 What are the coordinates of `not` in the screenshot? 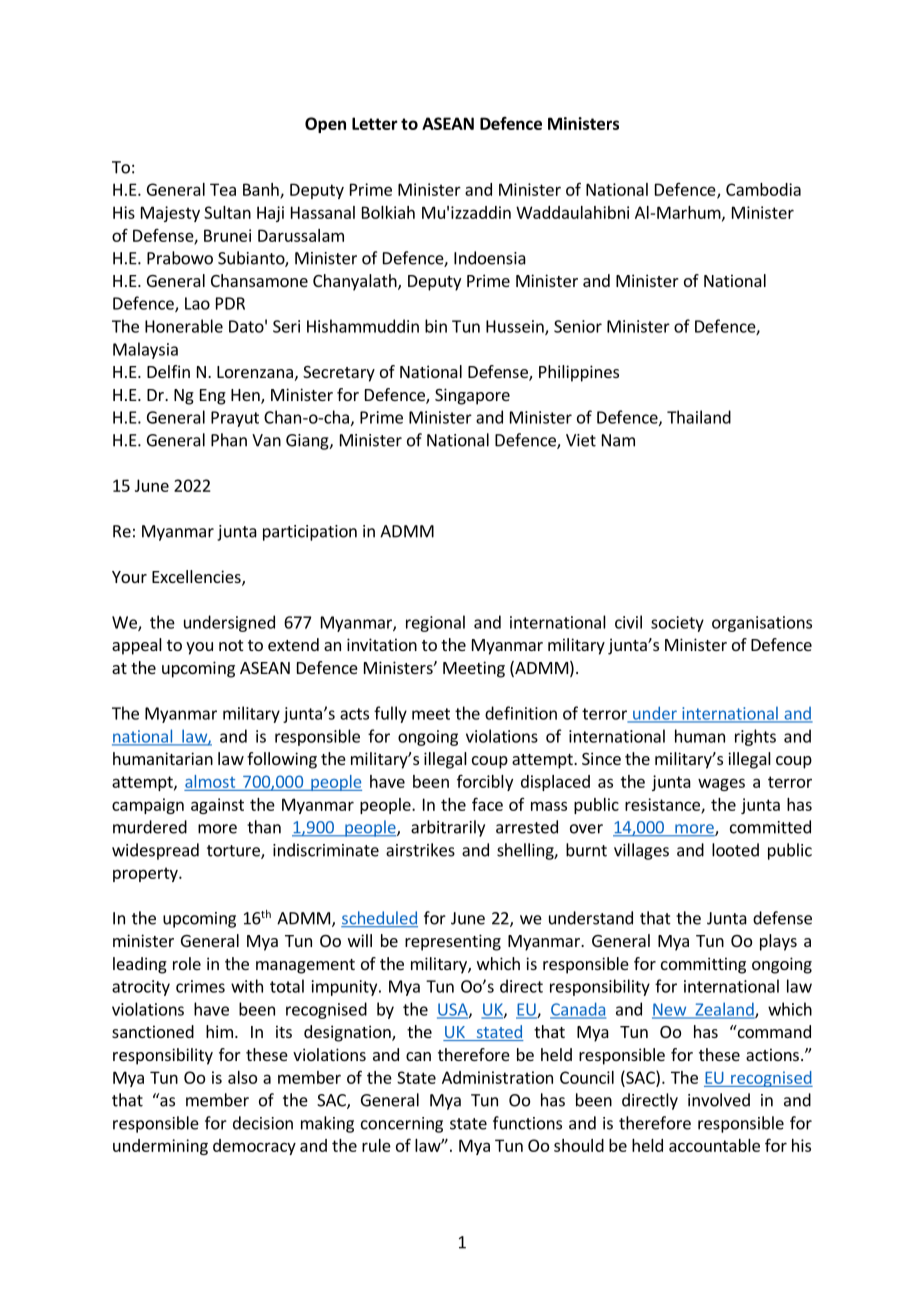 It's located at (231, 645).
